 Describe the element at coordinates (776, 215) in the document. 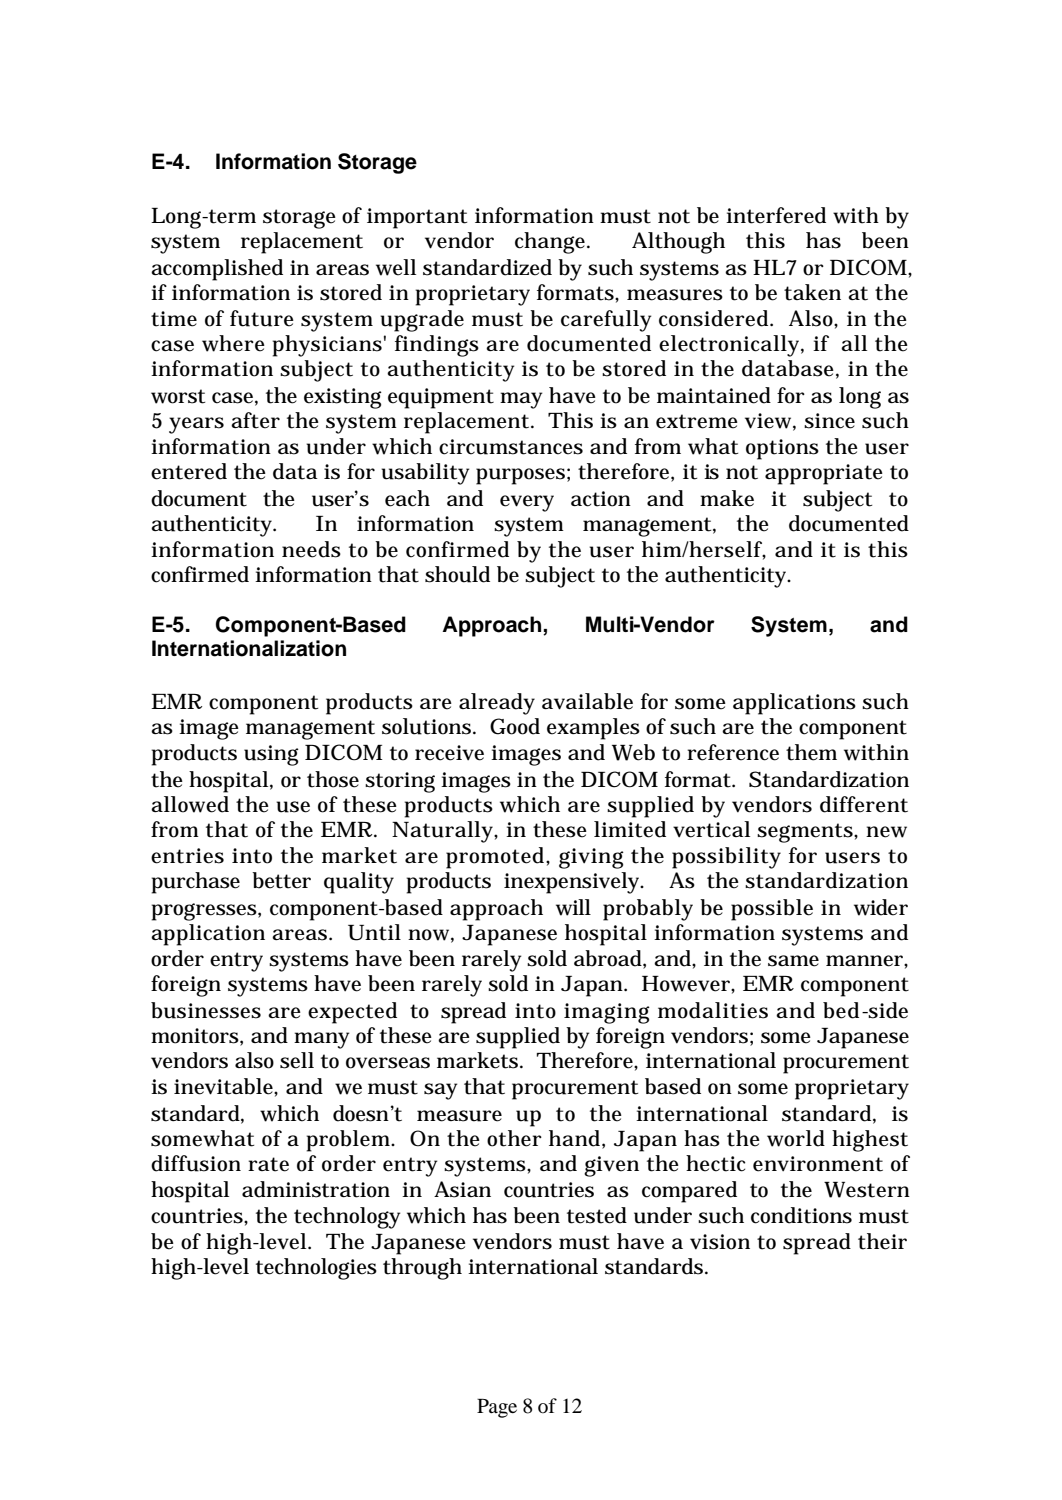

I see `interfered` at that location.
